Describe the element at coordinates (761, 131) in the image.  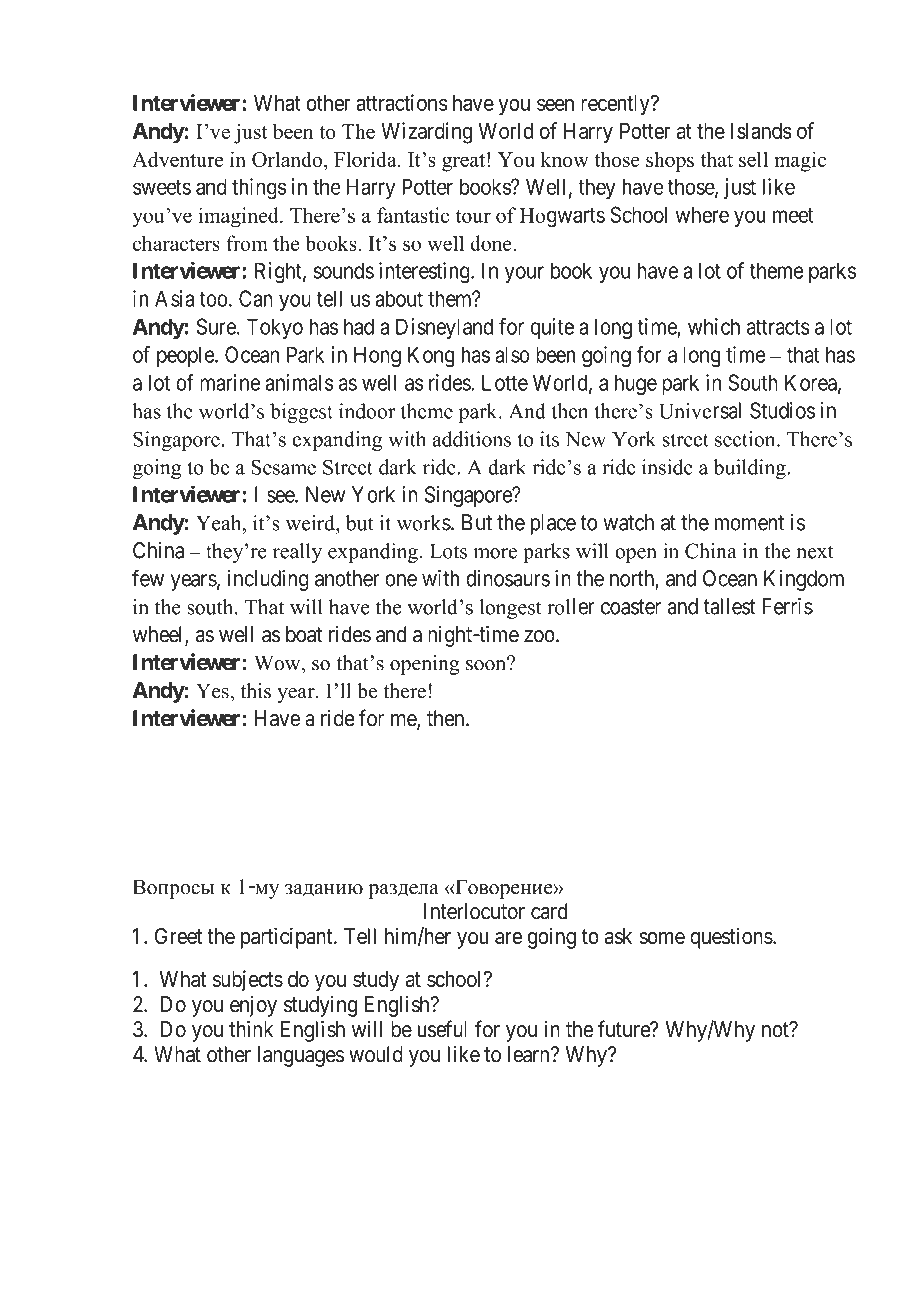
I see `Islands` at that location.
